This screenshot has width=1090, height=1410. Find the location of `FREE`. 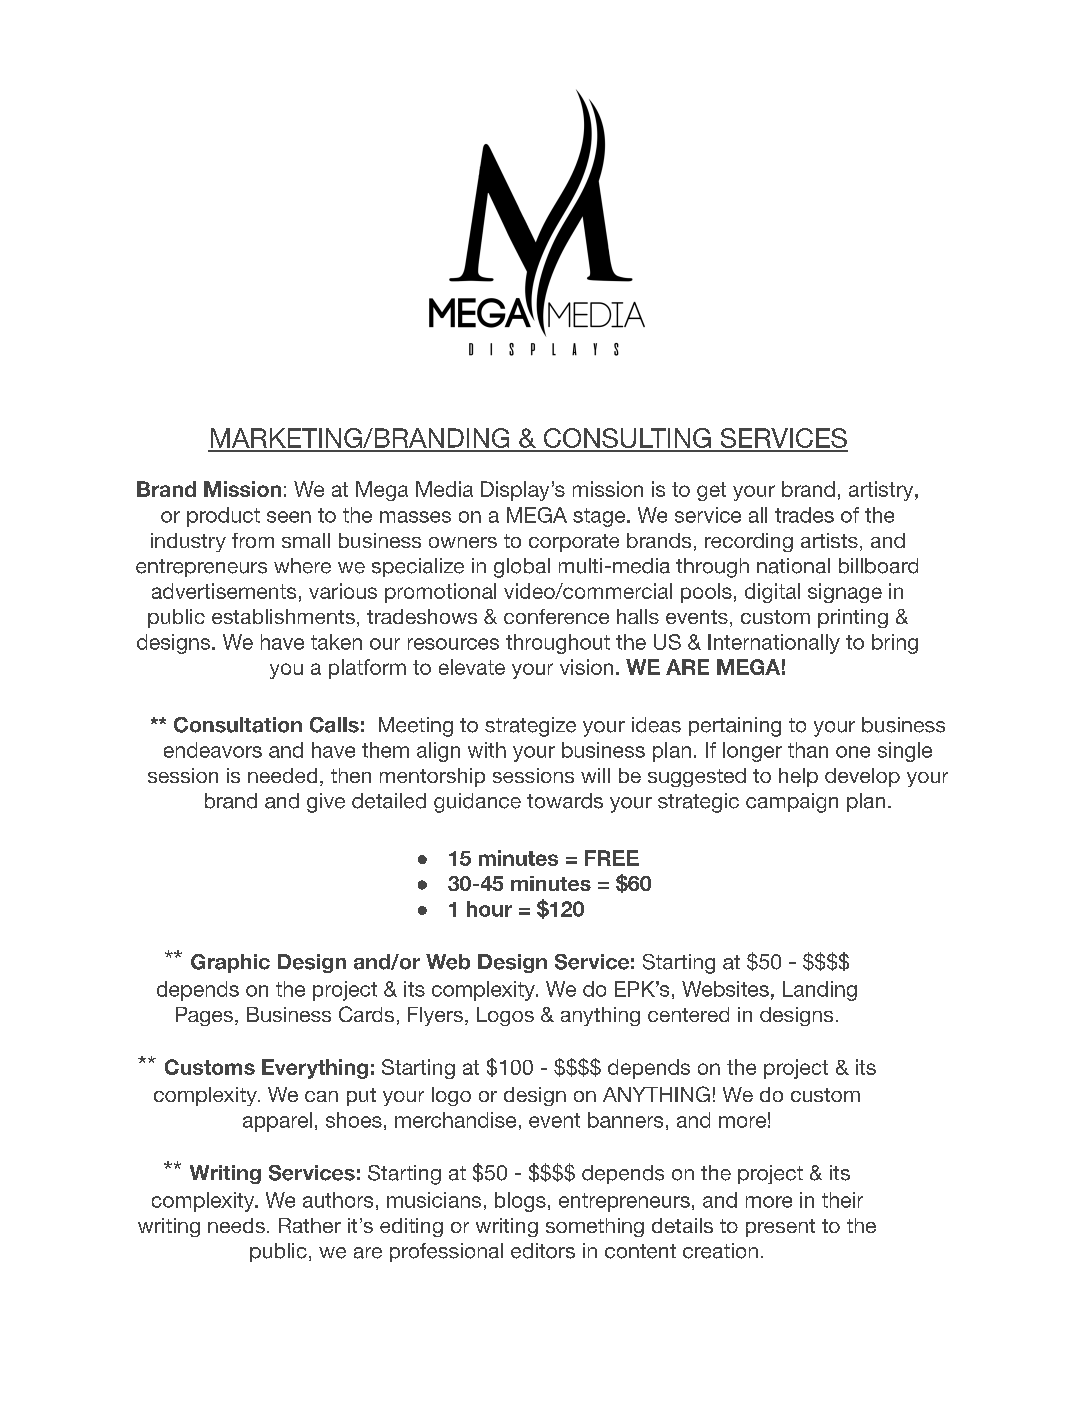

FREE is located at coordinates (612, 858).
